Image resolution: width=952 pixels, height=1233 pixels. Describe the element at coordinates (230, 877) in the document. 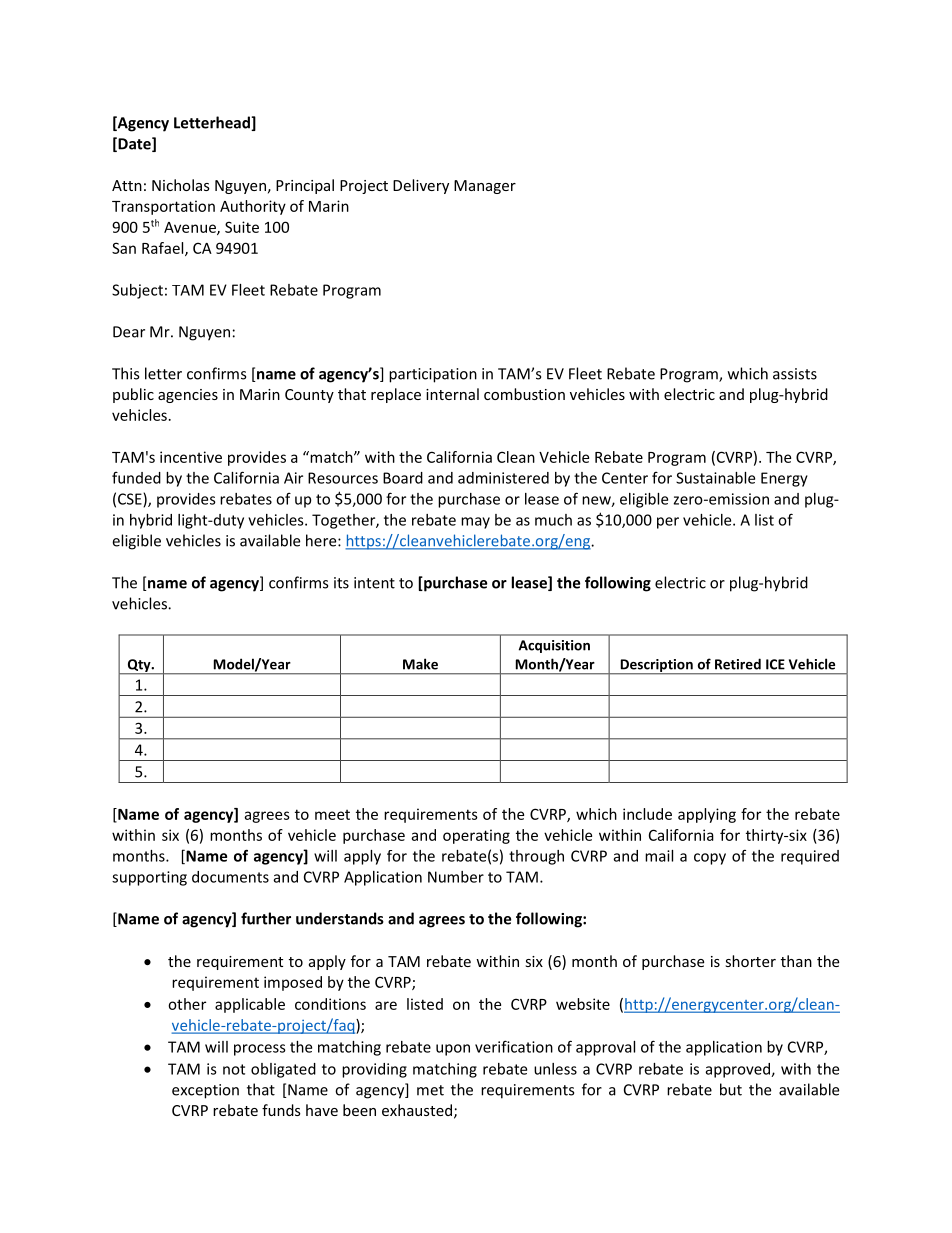

I see `documents` at that location.
